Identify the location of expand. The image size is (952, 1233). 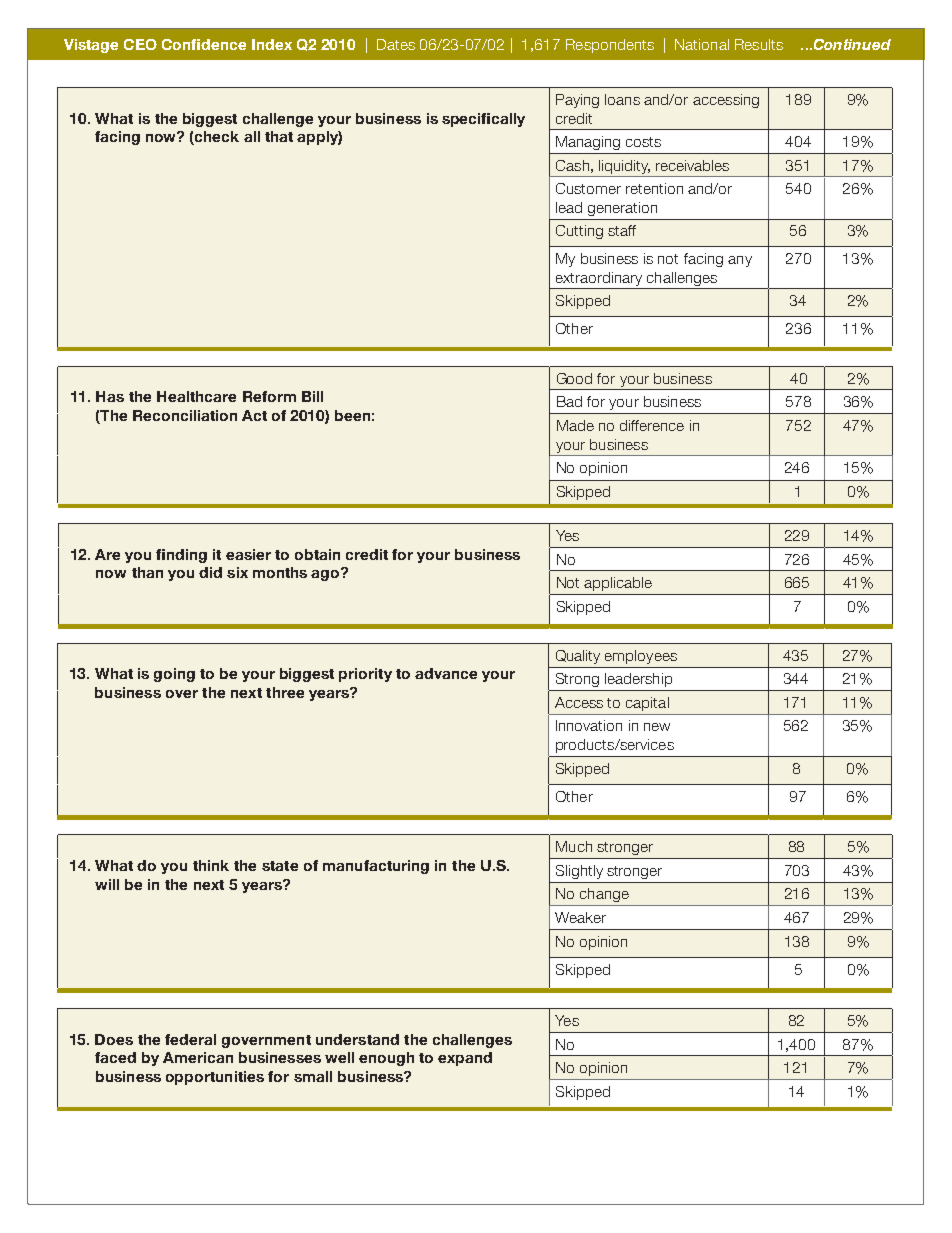
(465, 1059).
